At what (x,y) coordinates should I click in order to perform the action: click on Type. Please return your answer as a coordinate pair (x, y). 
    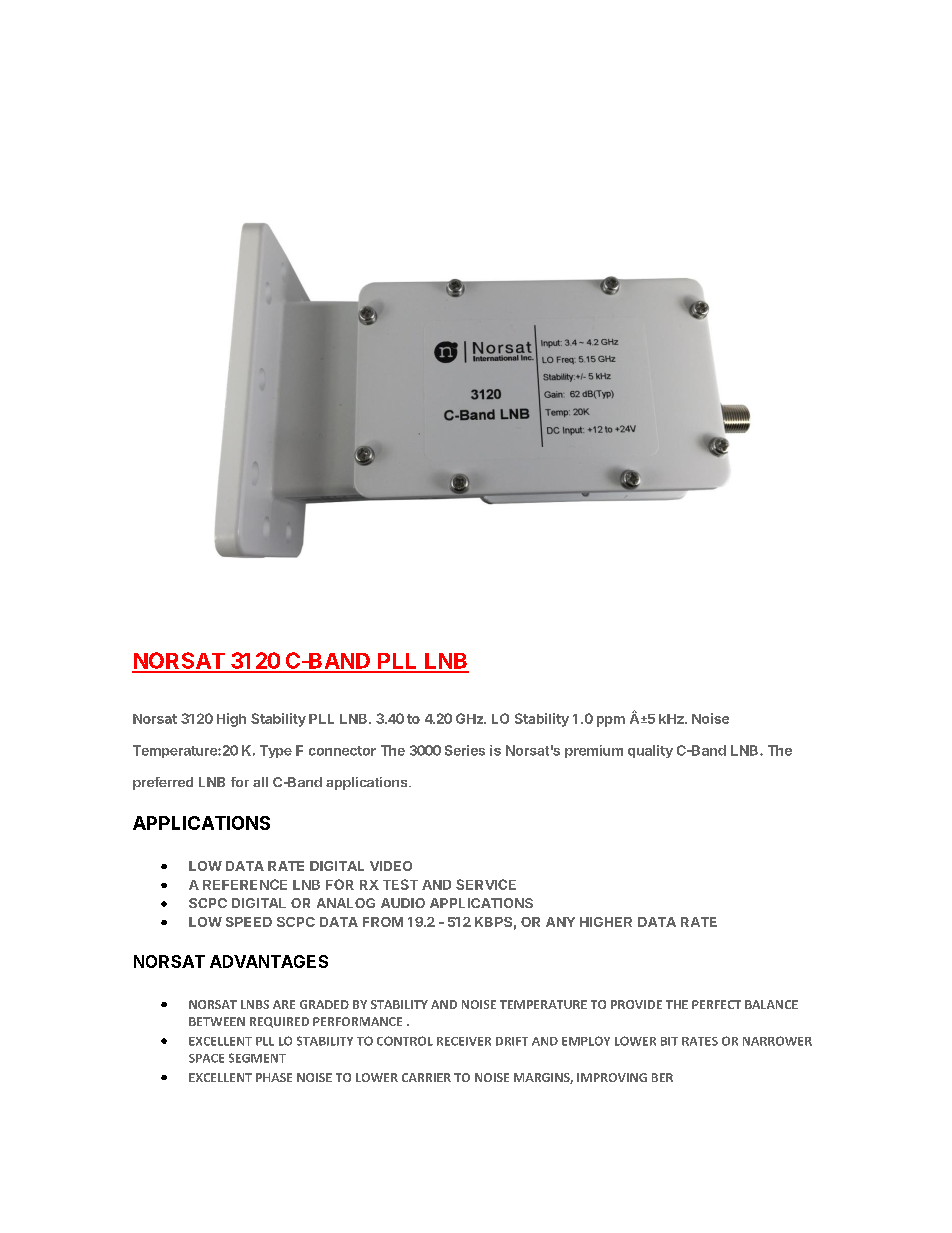
    Looking at the image, I should click on (276, 751).
